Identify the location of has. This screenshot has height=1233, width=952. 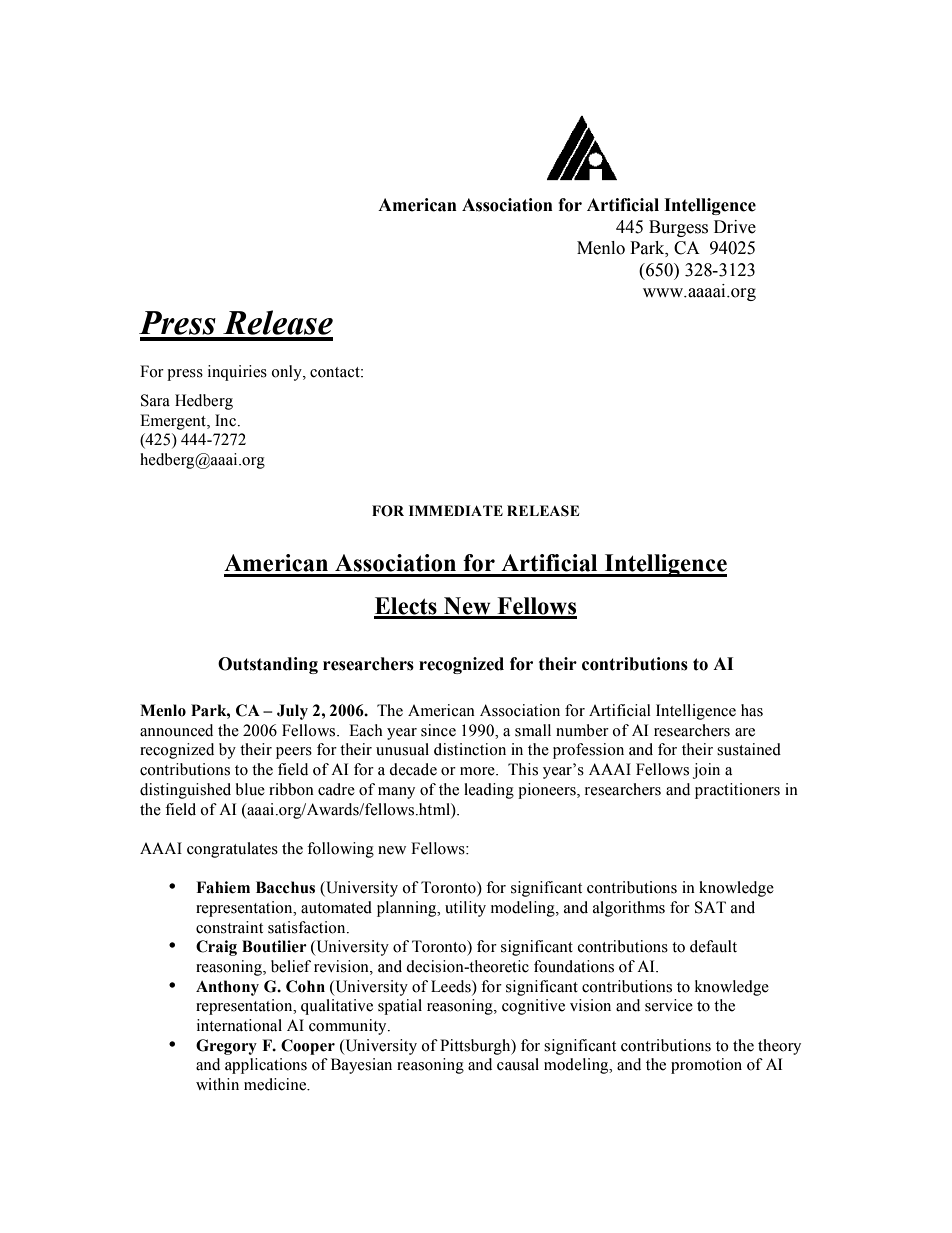
(752, 710).
